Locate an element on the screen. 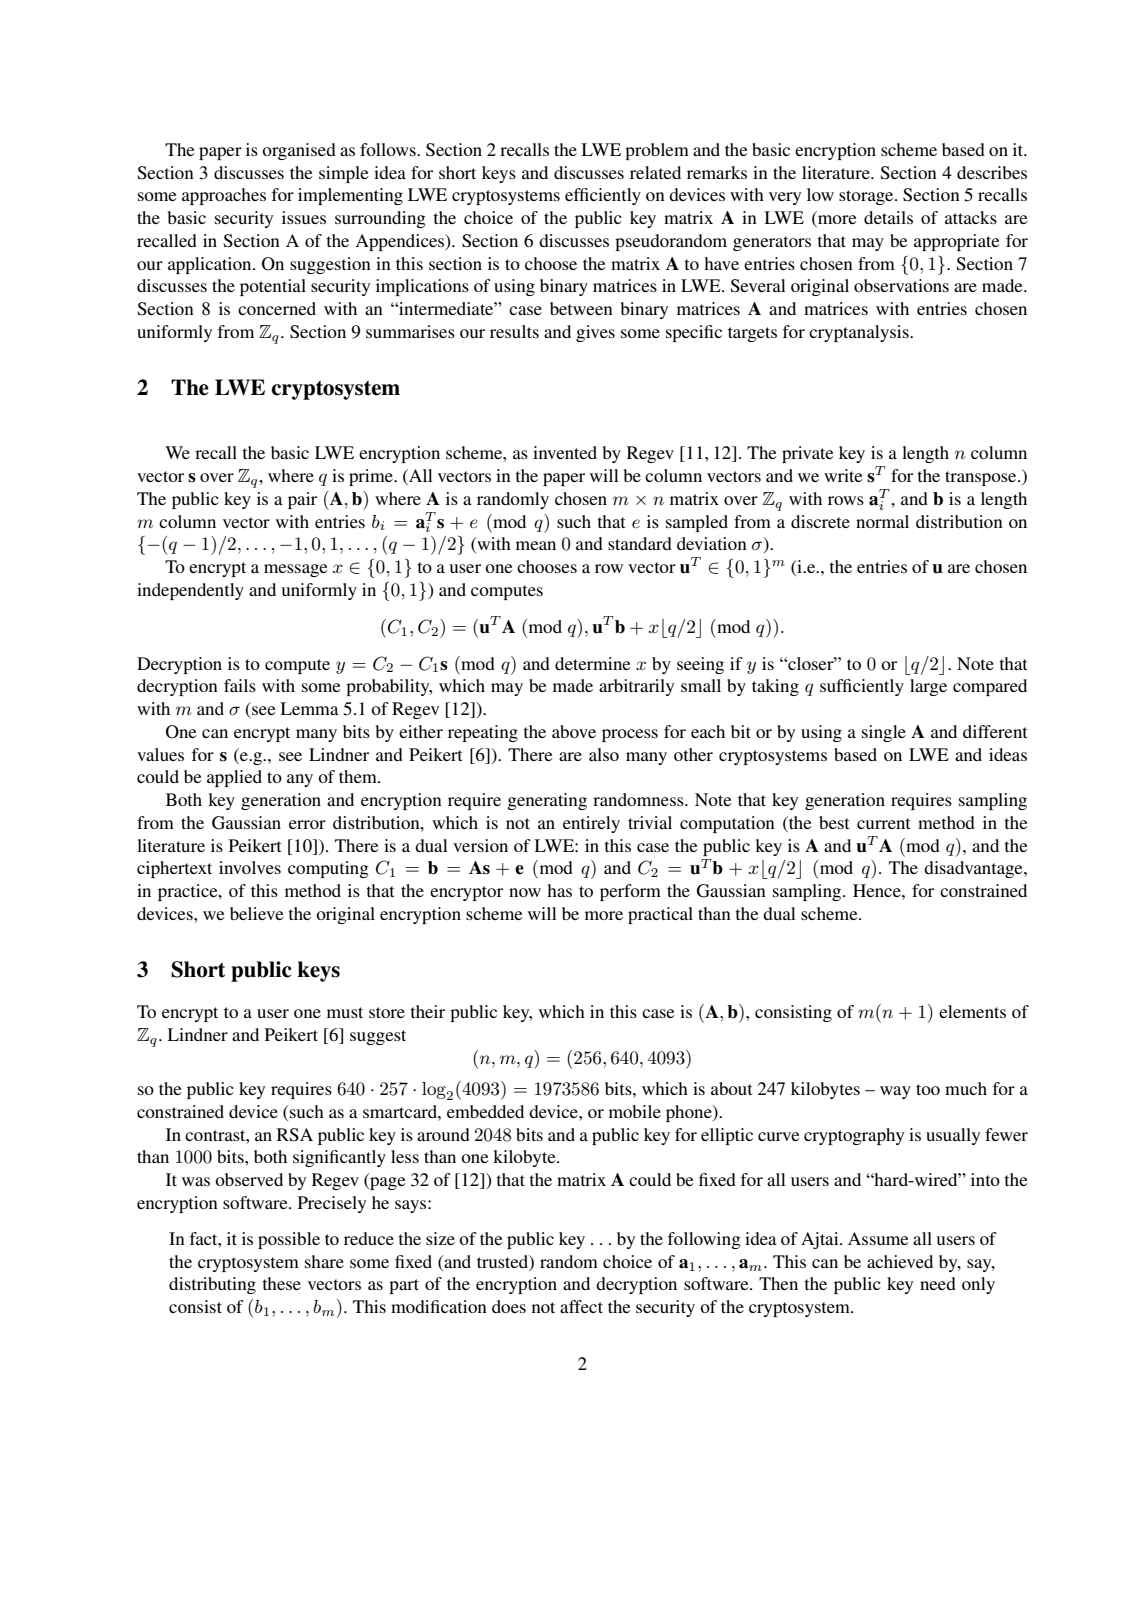 The height and width of the screenshot is (1602, 1133). write is located at coordinates (843, 475).
